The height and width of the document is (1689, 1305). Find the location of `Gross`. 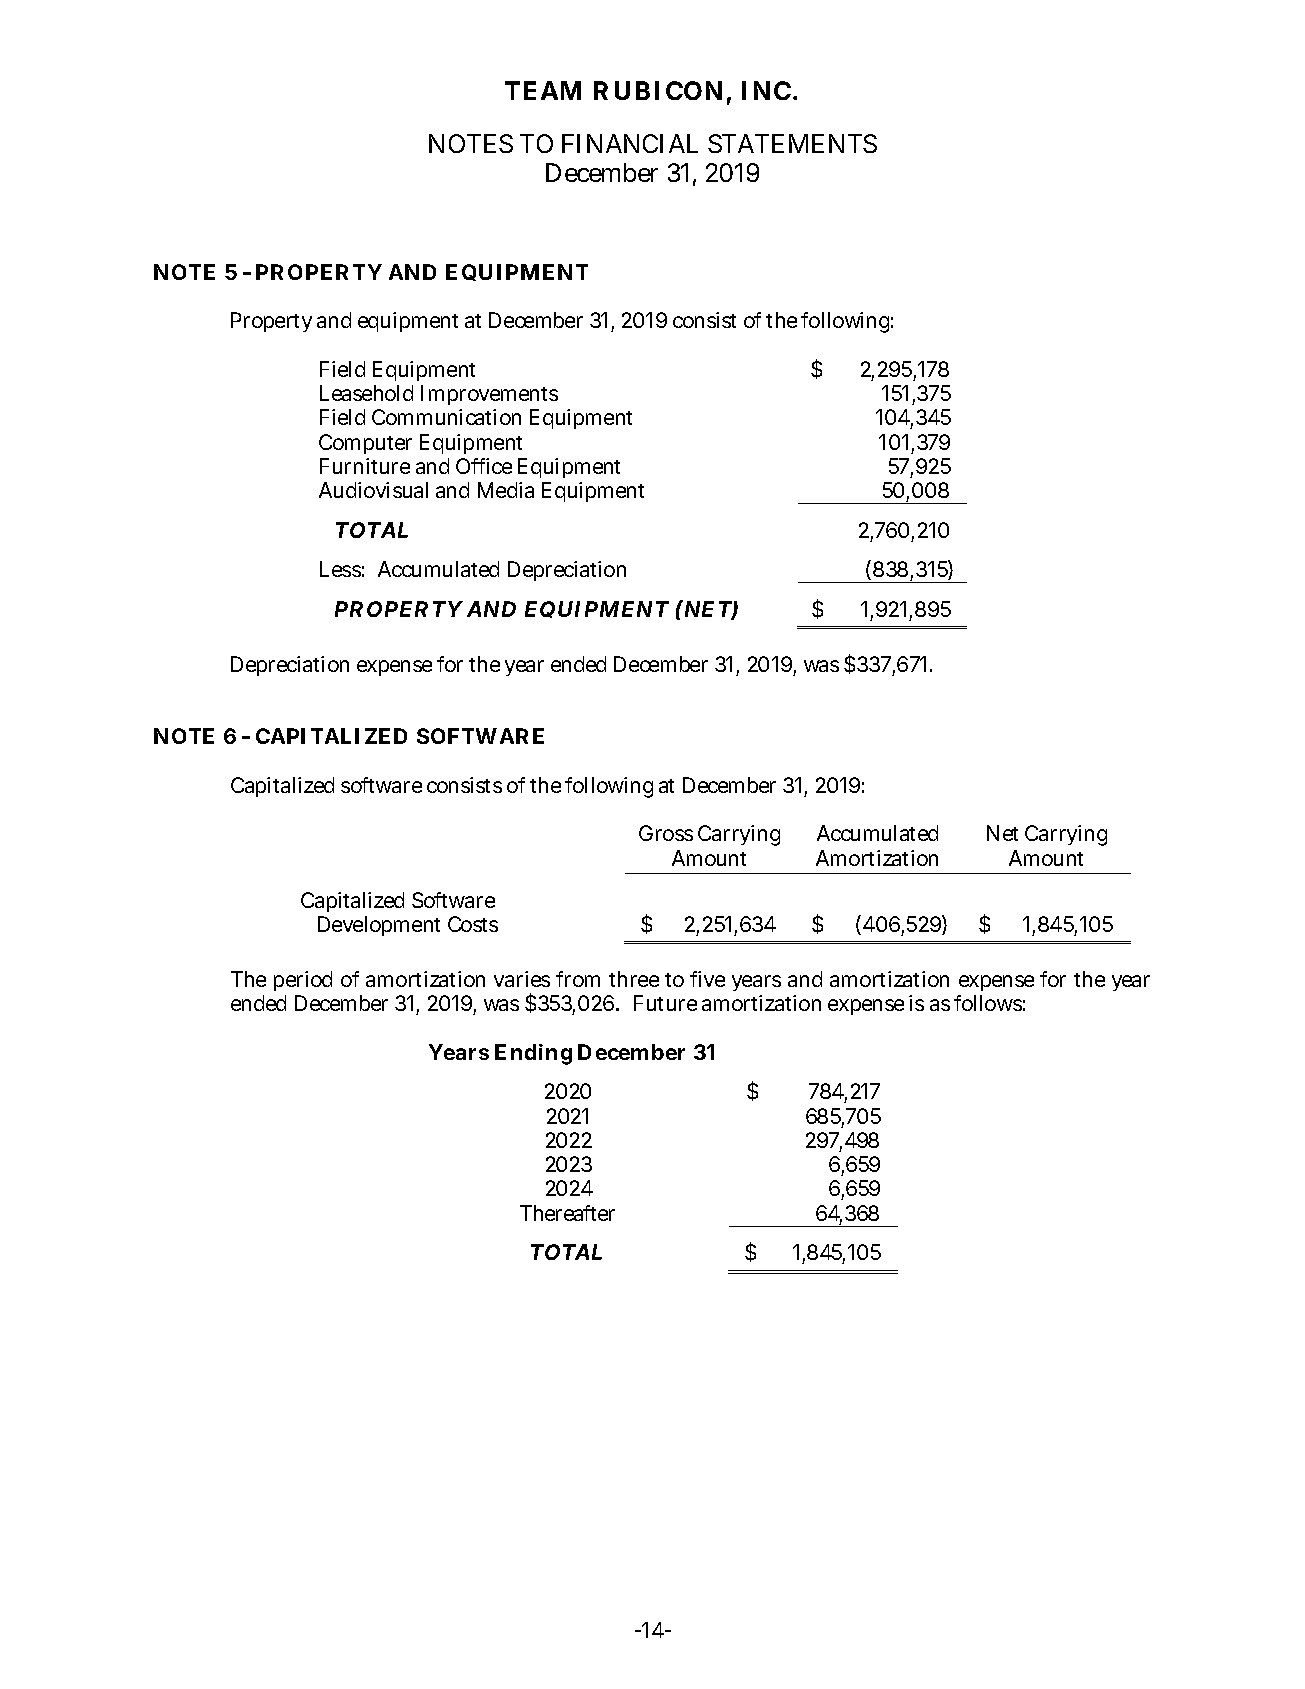

Gross is located at coordinates (666, 833).
